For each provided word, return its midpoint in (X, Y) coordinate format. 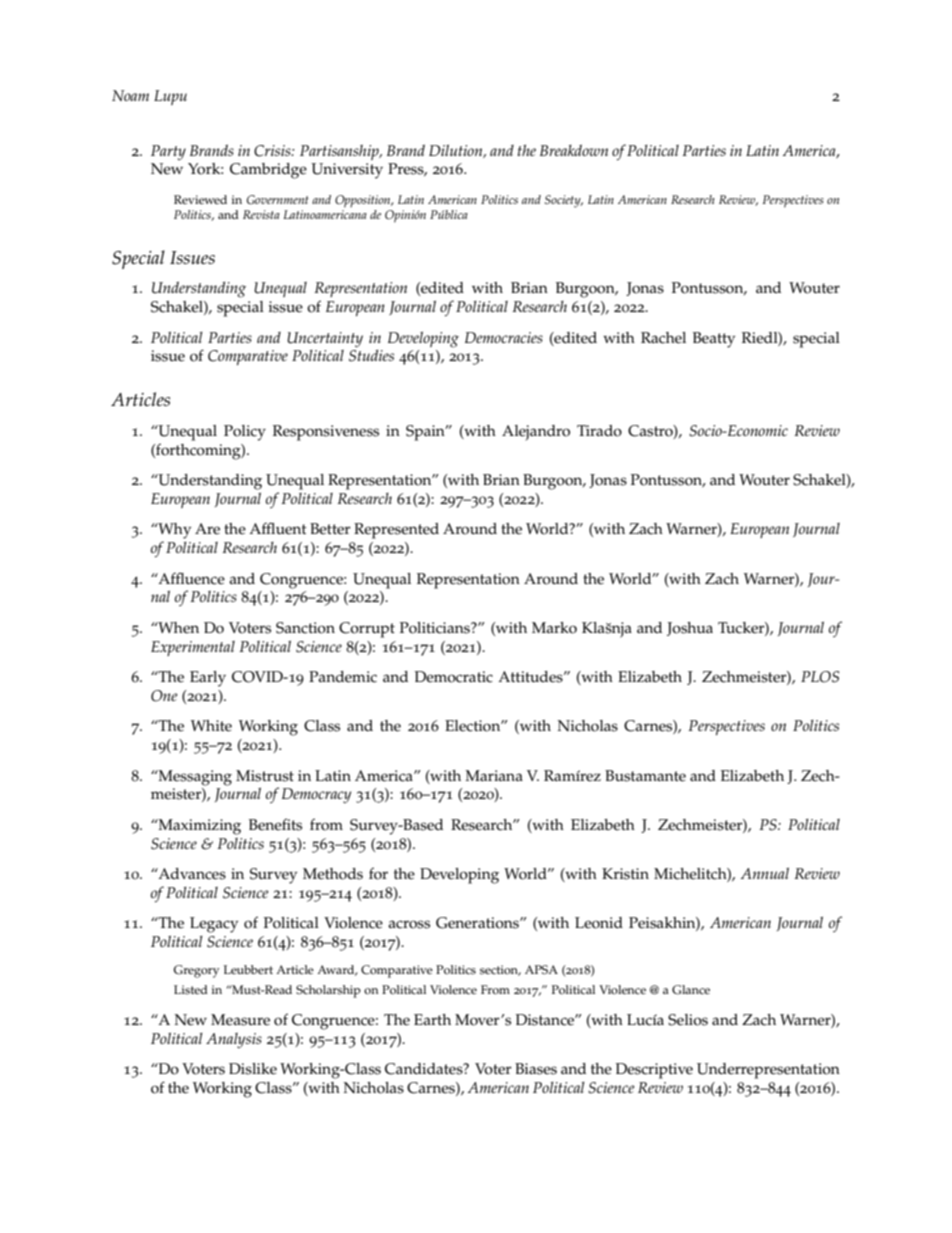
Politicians (436, 628)
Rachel (663, 338)
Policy (245, 433)
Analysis (234, 1041)
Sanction (305, 628)
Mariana (494, 775)
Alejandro (536, 433)
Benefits (275, 824)
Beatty (714, 340)
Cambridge (268, 171)
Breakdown (574, 150)
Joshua (690, 629)
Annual (765, 873)
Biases (536, 1069)
